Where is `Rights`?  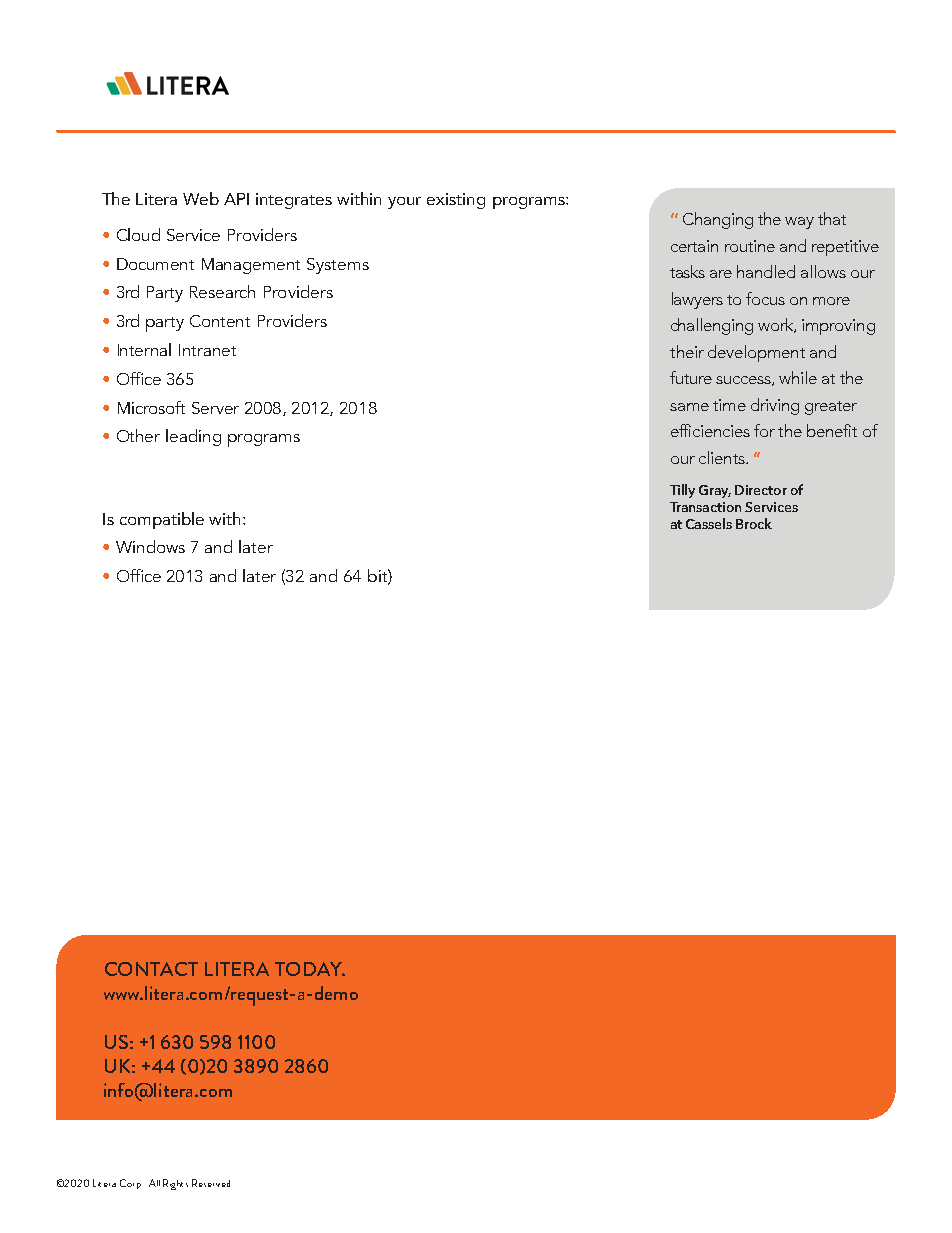
Rights is located at coordinates (175, 1184).
